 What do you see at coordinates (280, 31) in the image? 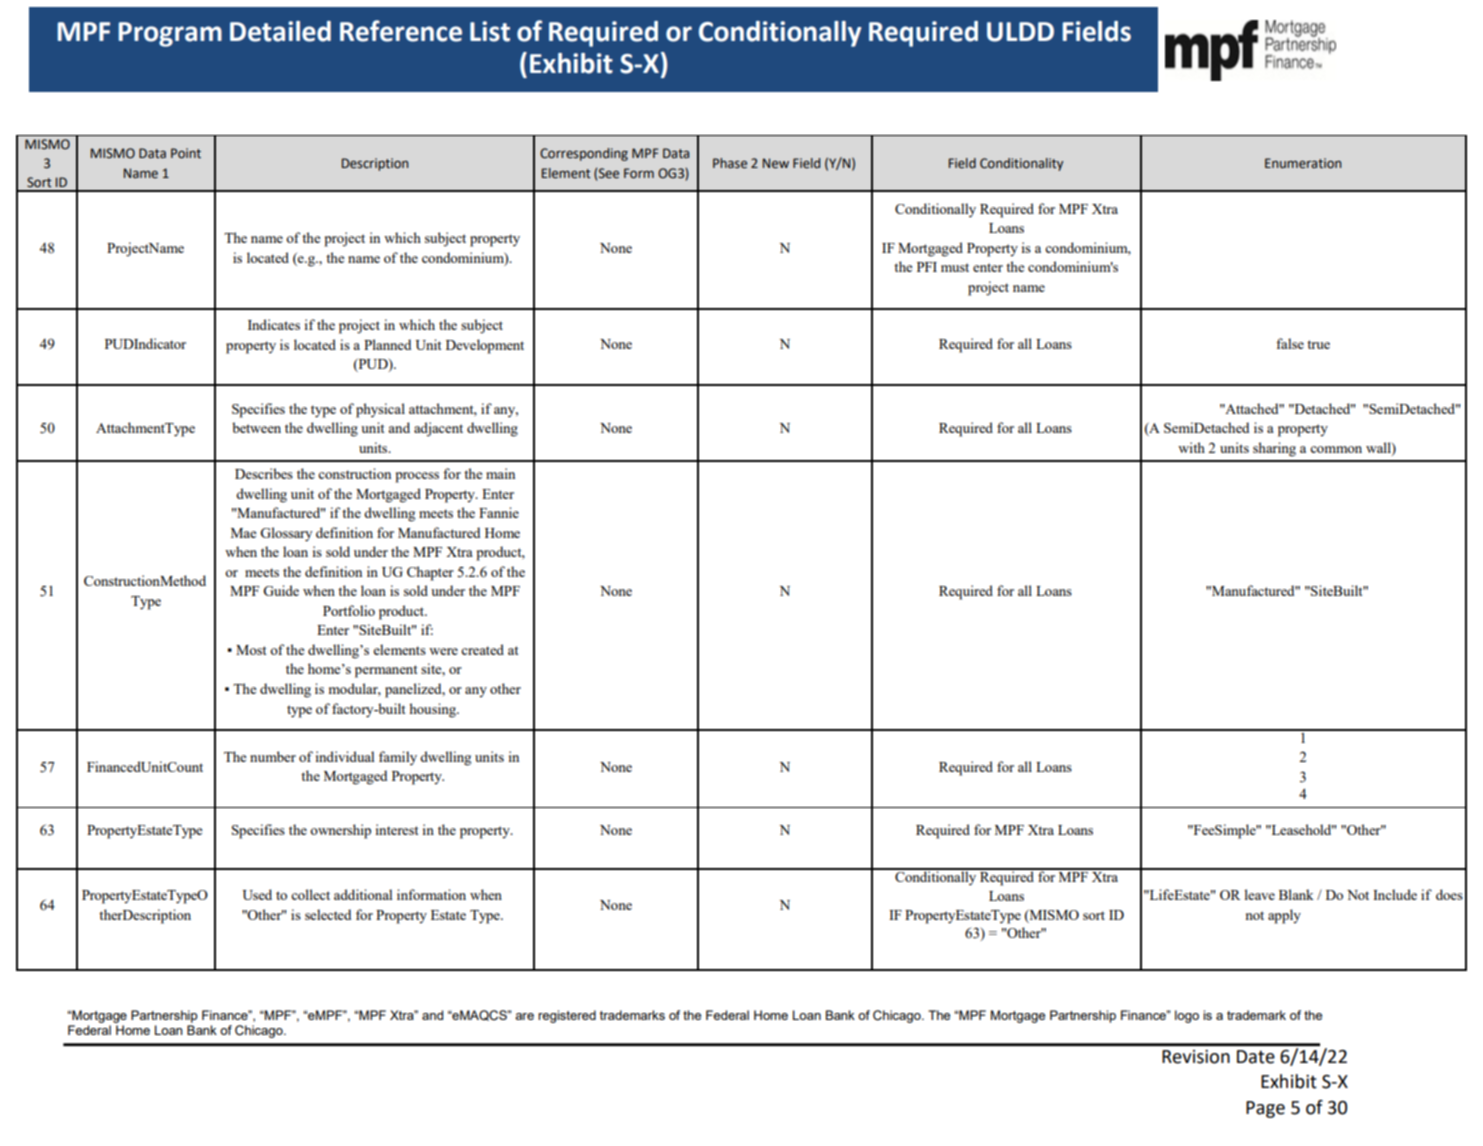
I see `Detailed` at bounding box center [280, 31].
